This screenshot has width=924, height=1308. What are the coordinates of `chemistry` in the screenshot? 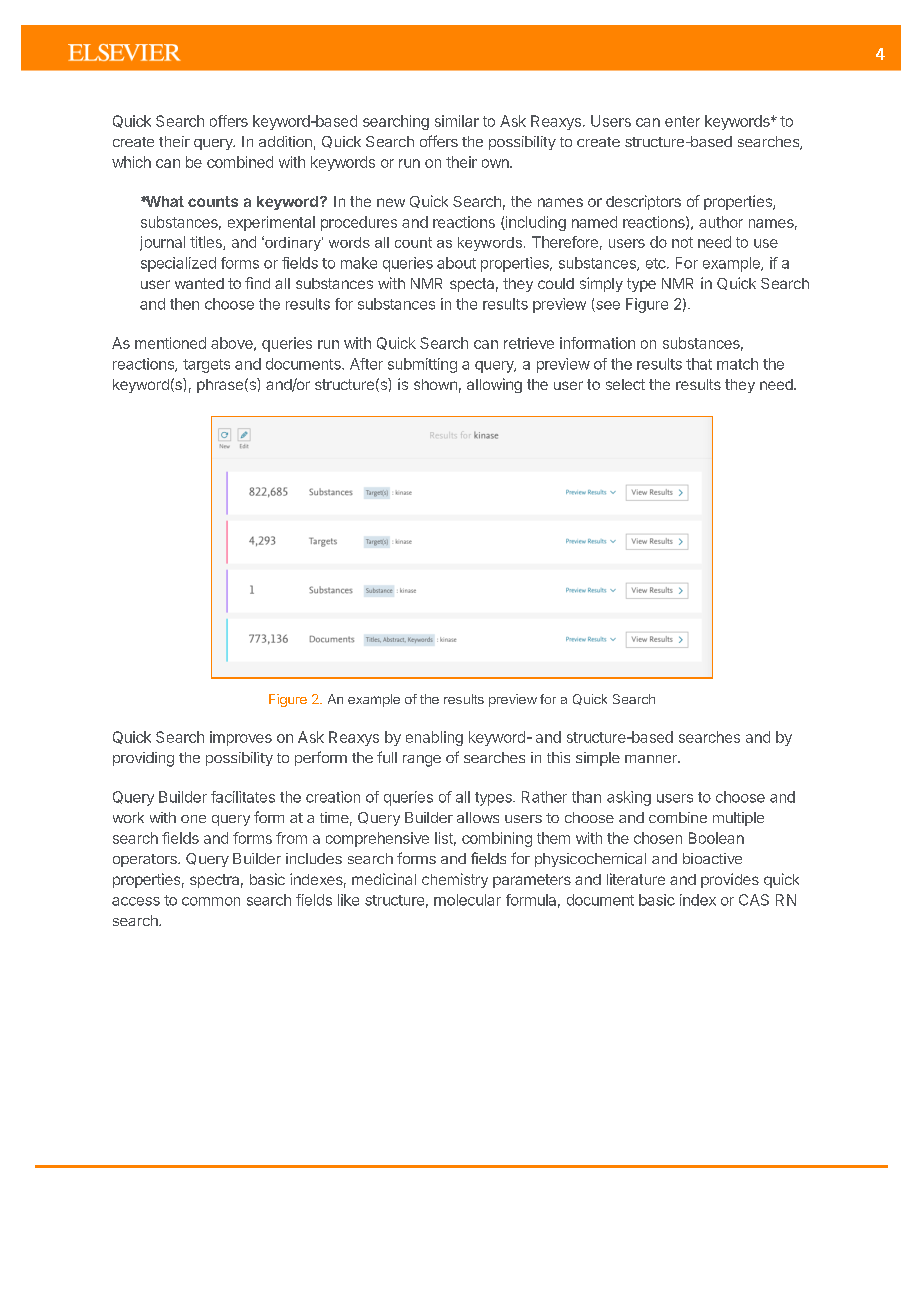 It's located at (455, 880).
